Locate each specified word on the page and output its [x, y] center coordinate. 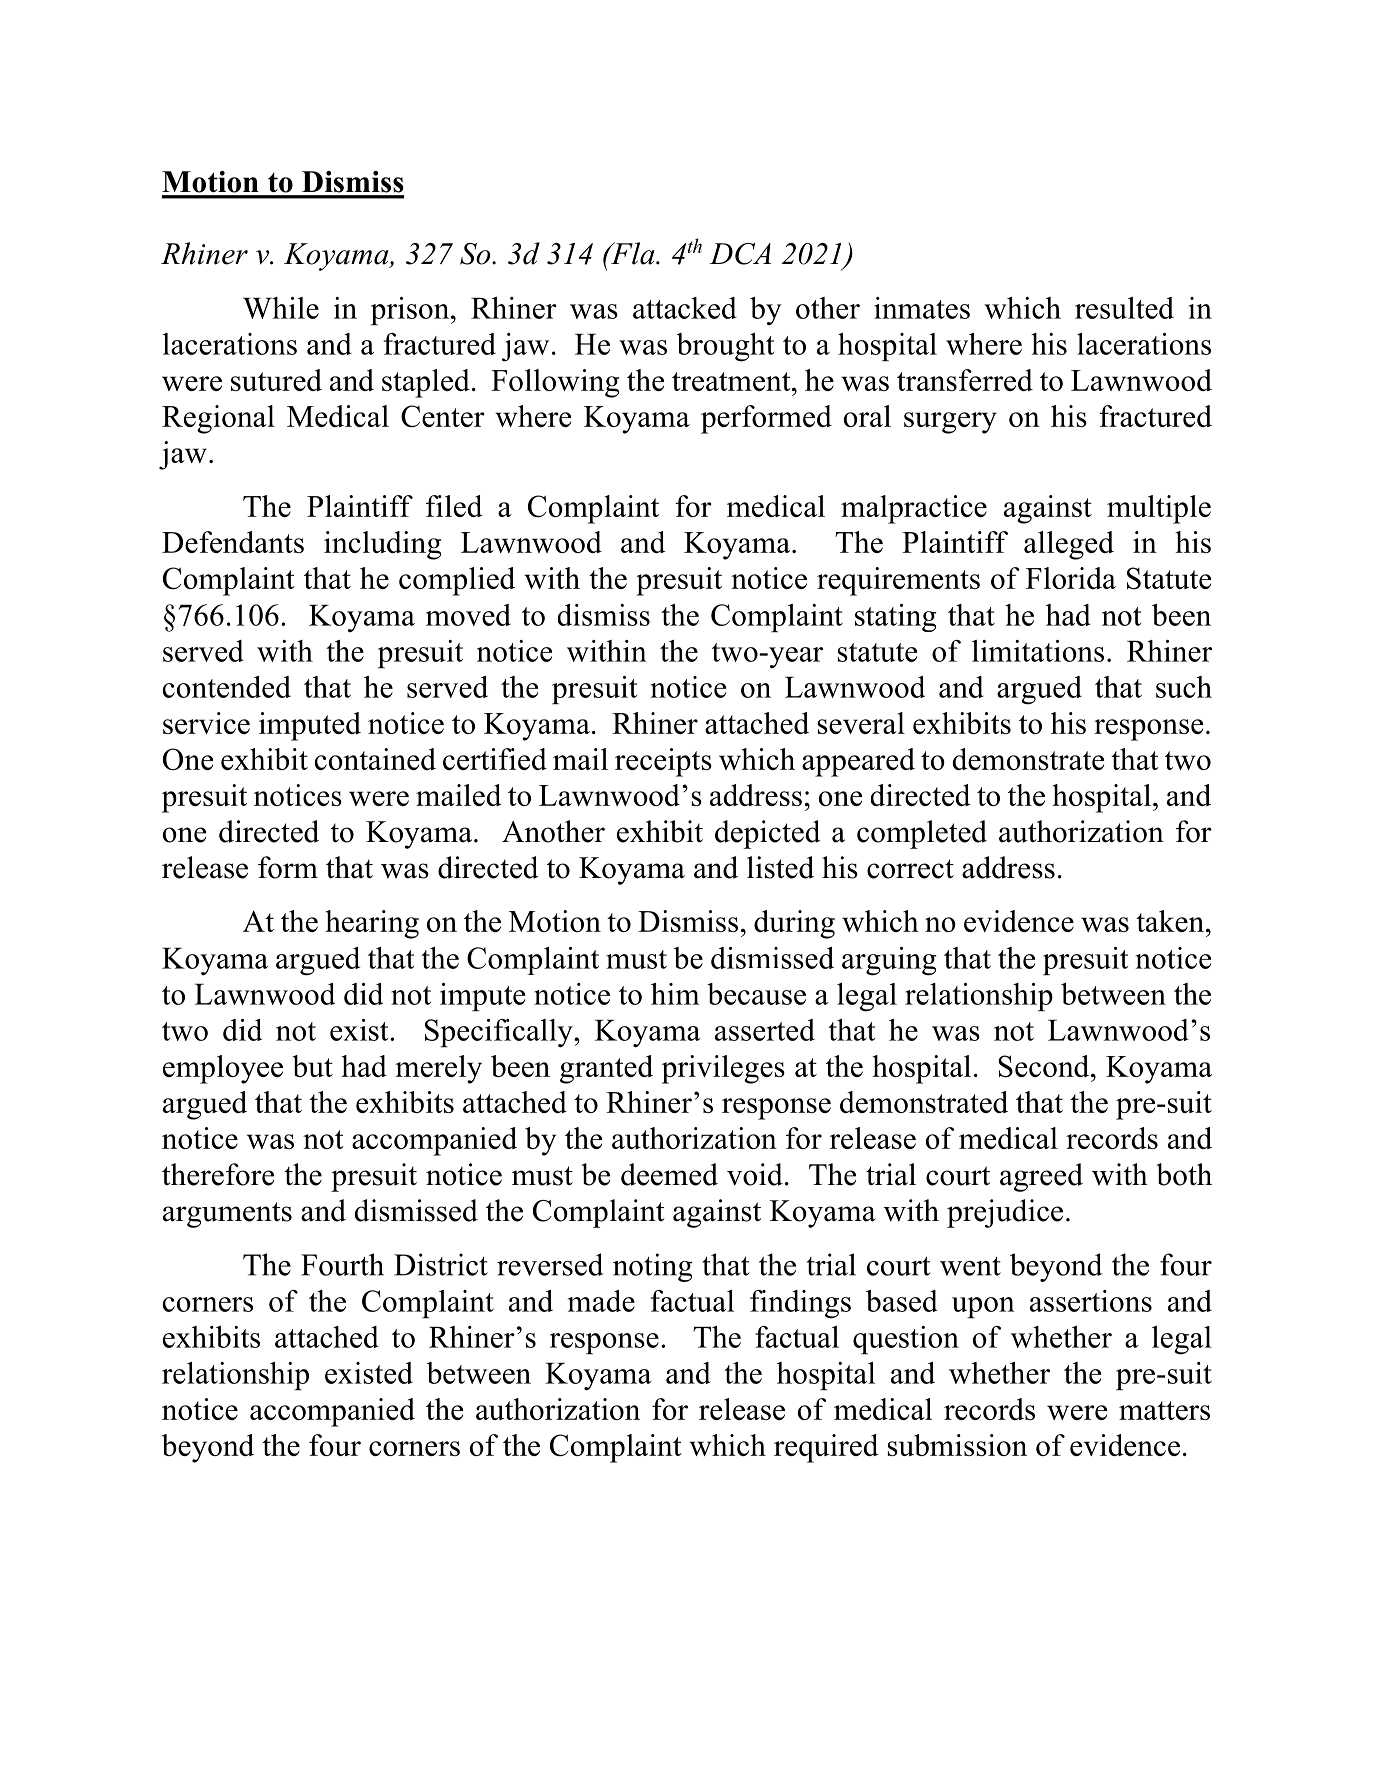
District [441, 1264]
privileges [723, 1069]
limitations [1038, 651]
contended [227, 687]
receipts [663, 762]
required [826, 1448]
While [281, 308]
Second [1045, 1066]
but [312, 1066]
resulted [1124, 308]
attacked [685, 308]
